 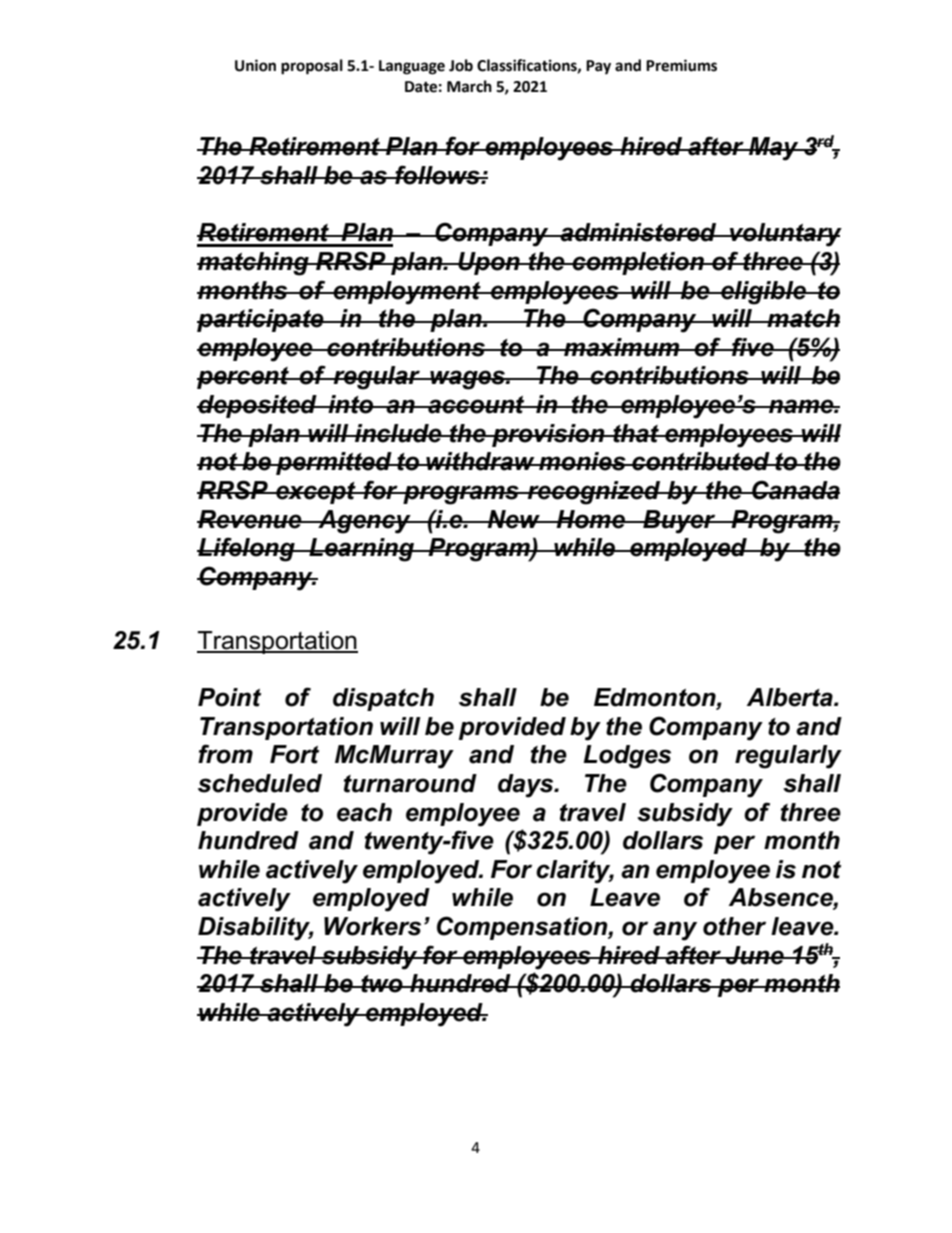 I want to click on June, so click(x=755, y=955).
